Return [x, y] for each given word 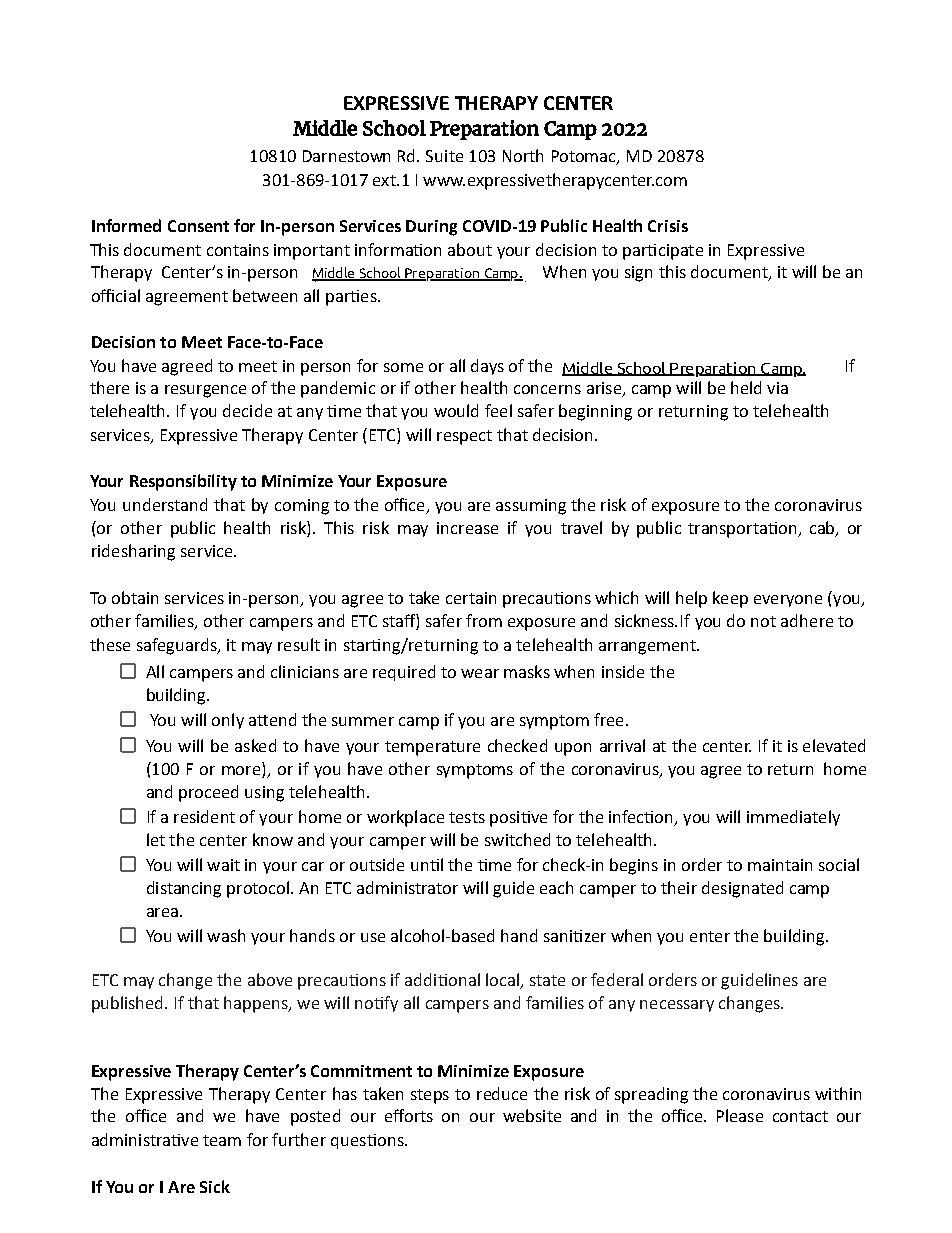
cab [823, 529]
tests [467, 817]
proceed [208, 793]
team [222, 1140]
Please [740, 1115]
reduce [502, 1093]
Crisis [668, 226]
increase [467, 528]
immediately [793, 818]
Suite [444, 156]
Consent [198, 226]
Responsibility [183, 482]
